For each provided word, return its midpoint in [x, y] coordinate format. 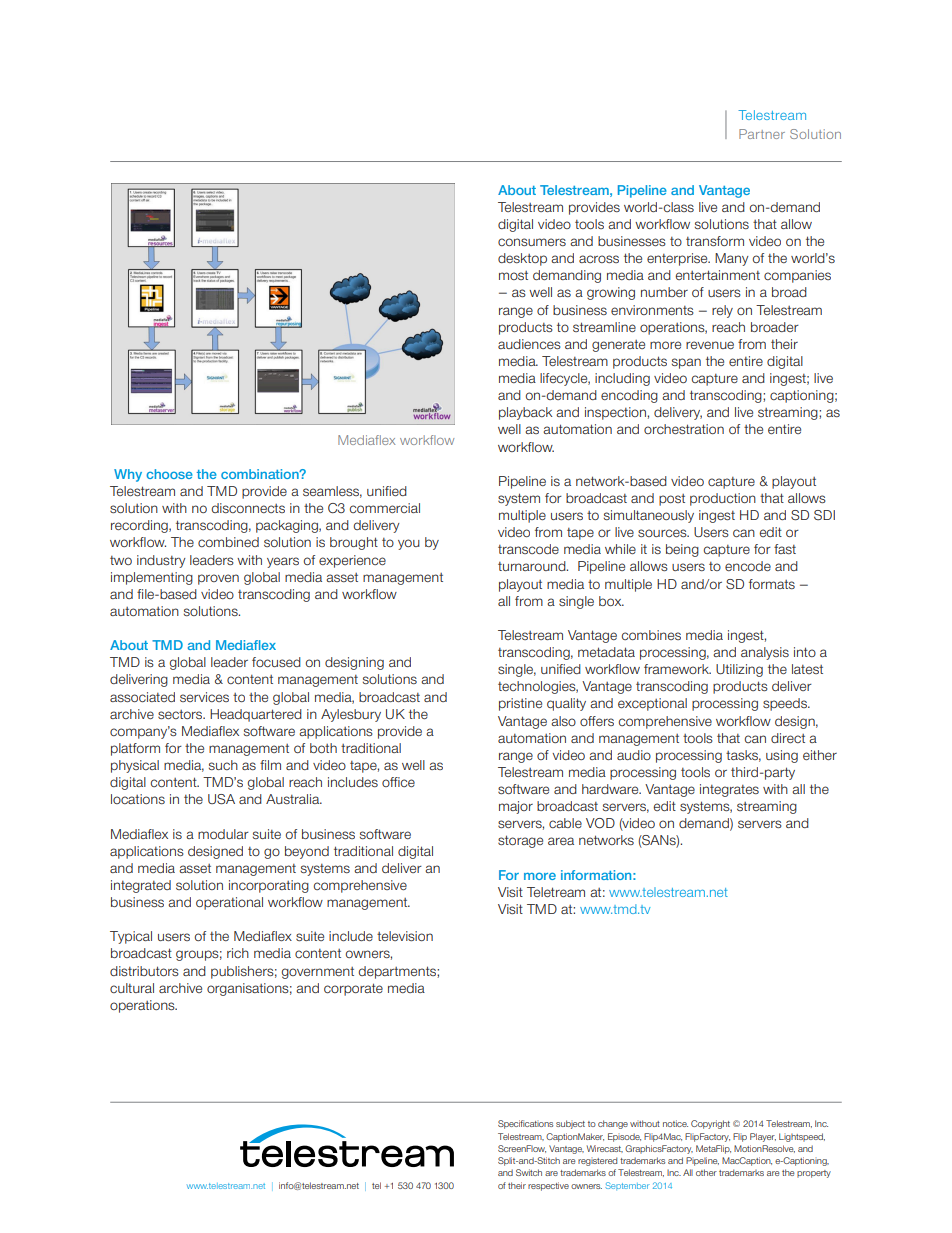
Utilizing [739, 670]
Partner [762, 134]
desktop [522, 259]
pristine [520, 704]
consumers [532, 242]
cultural [132, 988]
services [204, 697]
